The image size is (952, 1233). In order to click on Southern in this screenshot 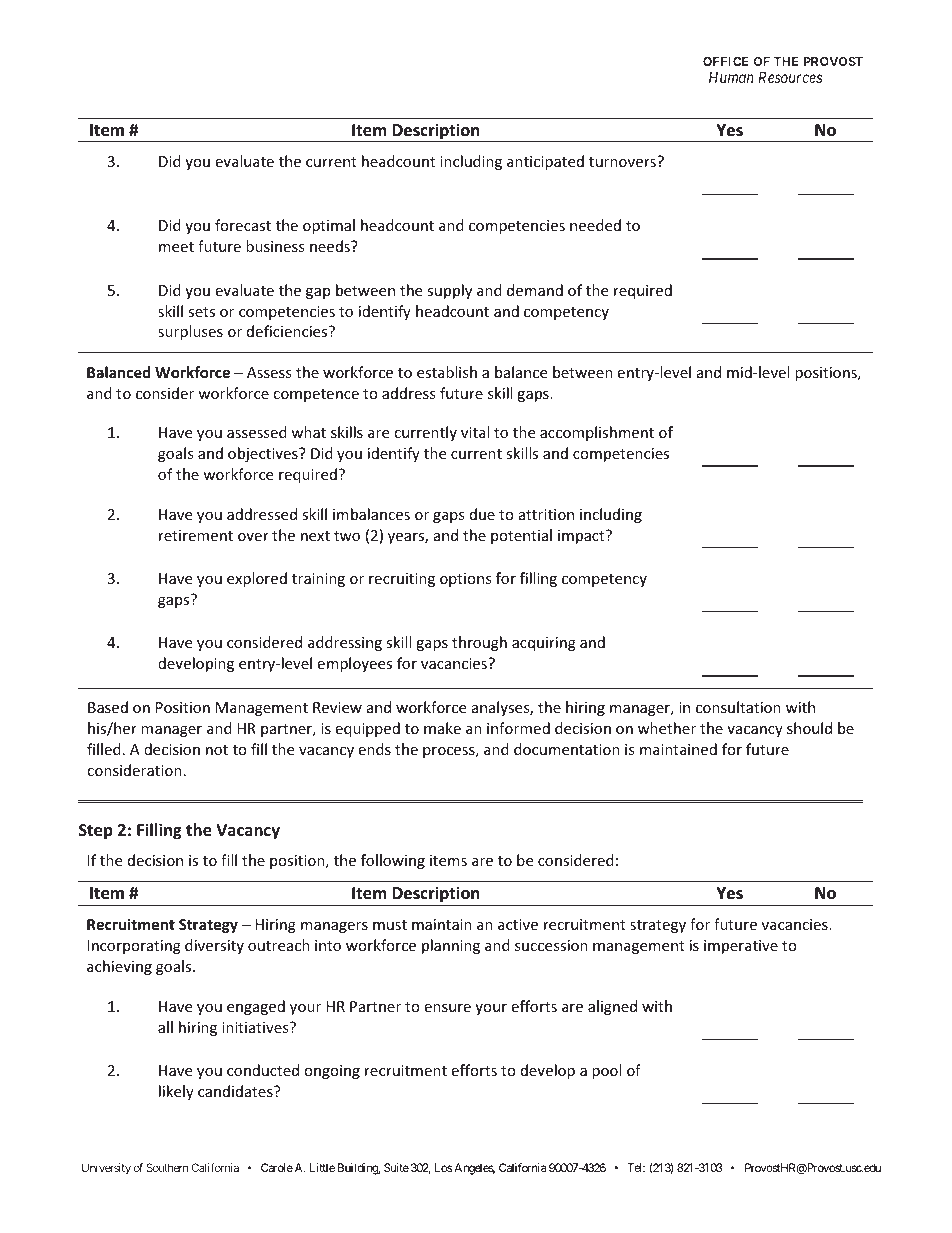, I will do `click(167, 1167)`.
